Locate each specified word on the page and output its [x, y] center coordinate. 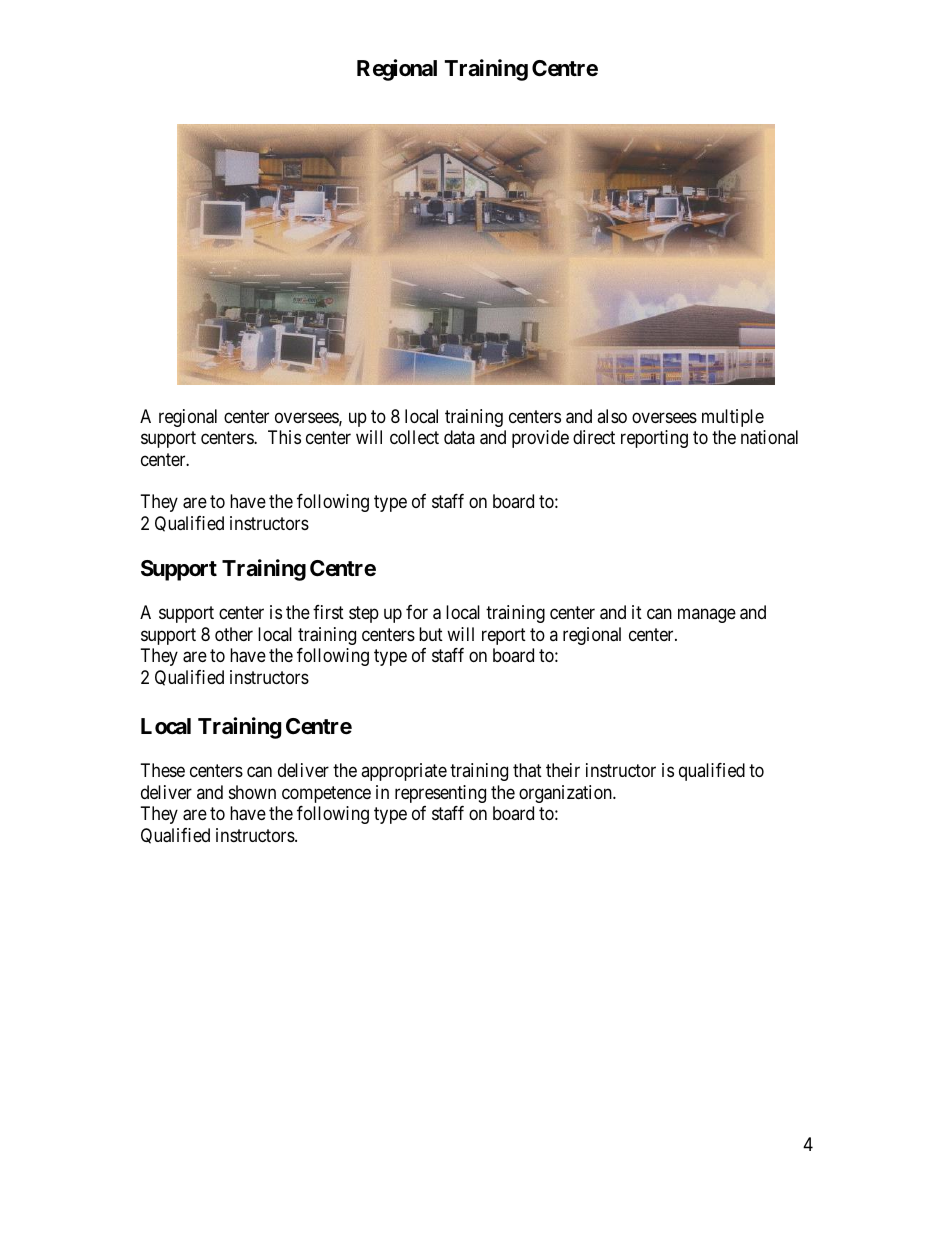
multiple [733, 418]
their [563, 770]
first [328, 612]
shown [252, 792]
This [284, 437]
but [431, 634]
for [417, 612]
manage [707, 616]
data [459, 437]
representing [440, 794]
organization [566, 794]
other [234, 634]
